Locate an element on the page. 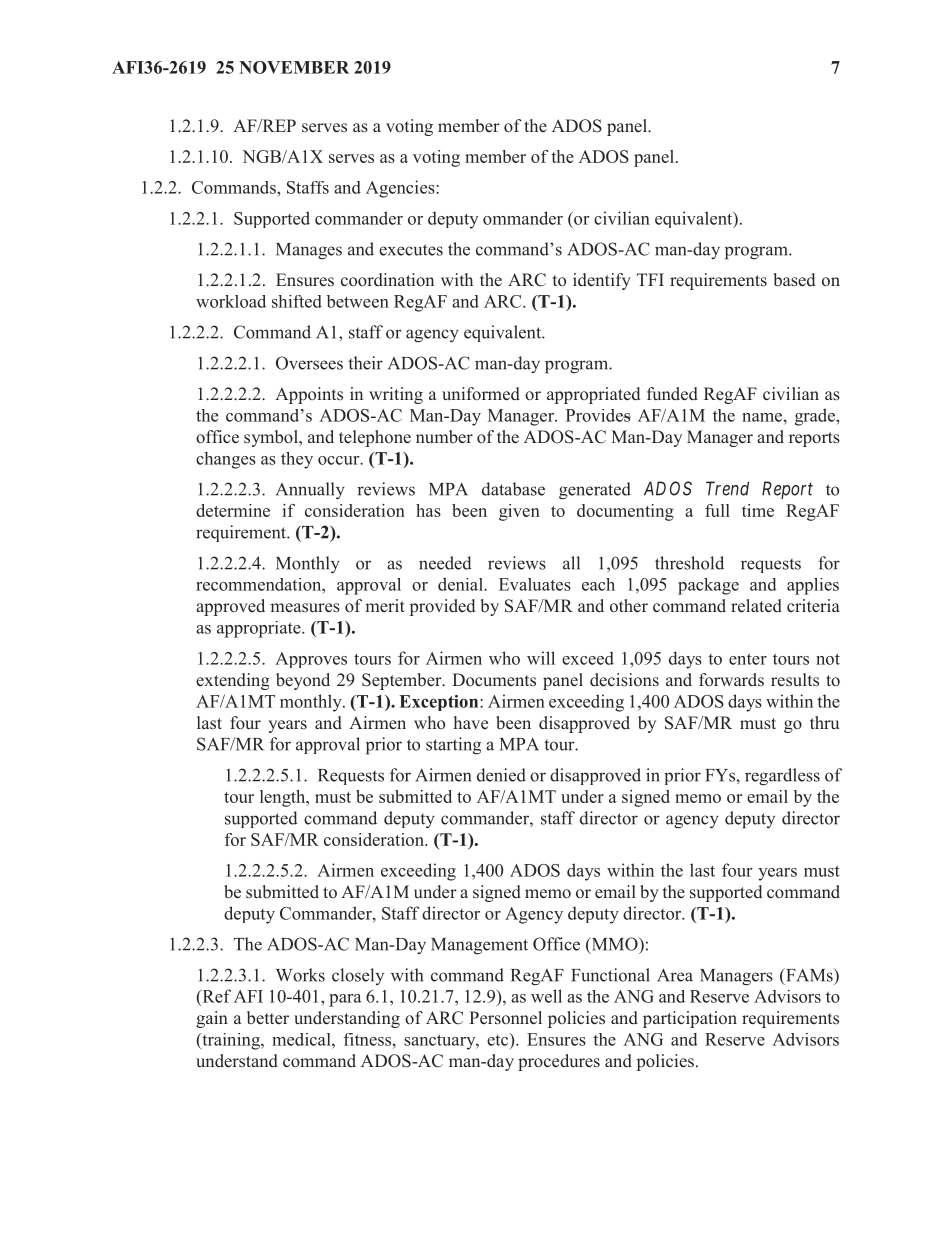 The width and height of the document is (952, 1233). beyond is located at coordinates (303, 681).
